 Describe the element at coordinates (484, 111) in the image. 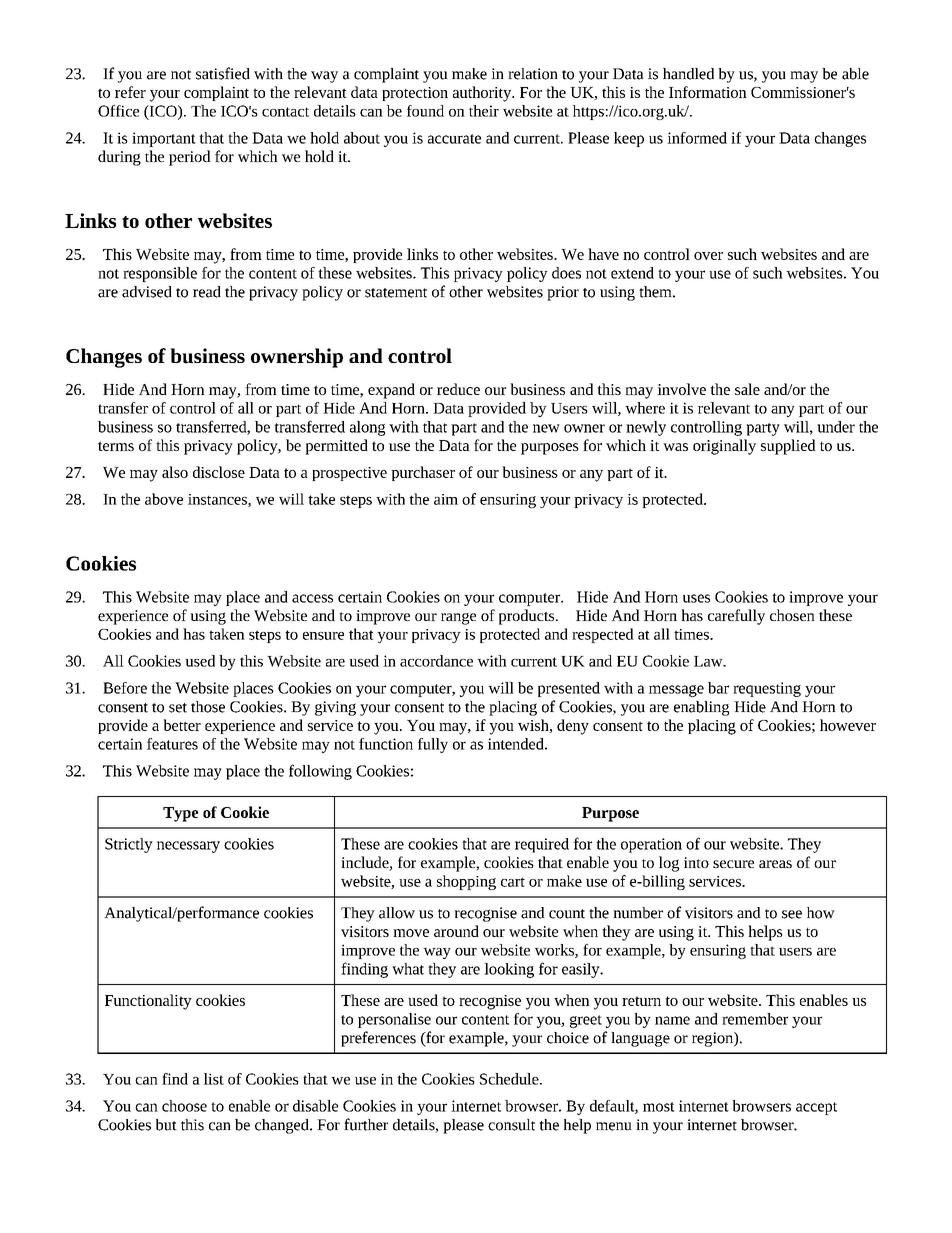

I see `their` at that location.
